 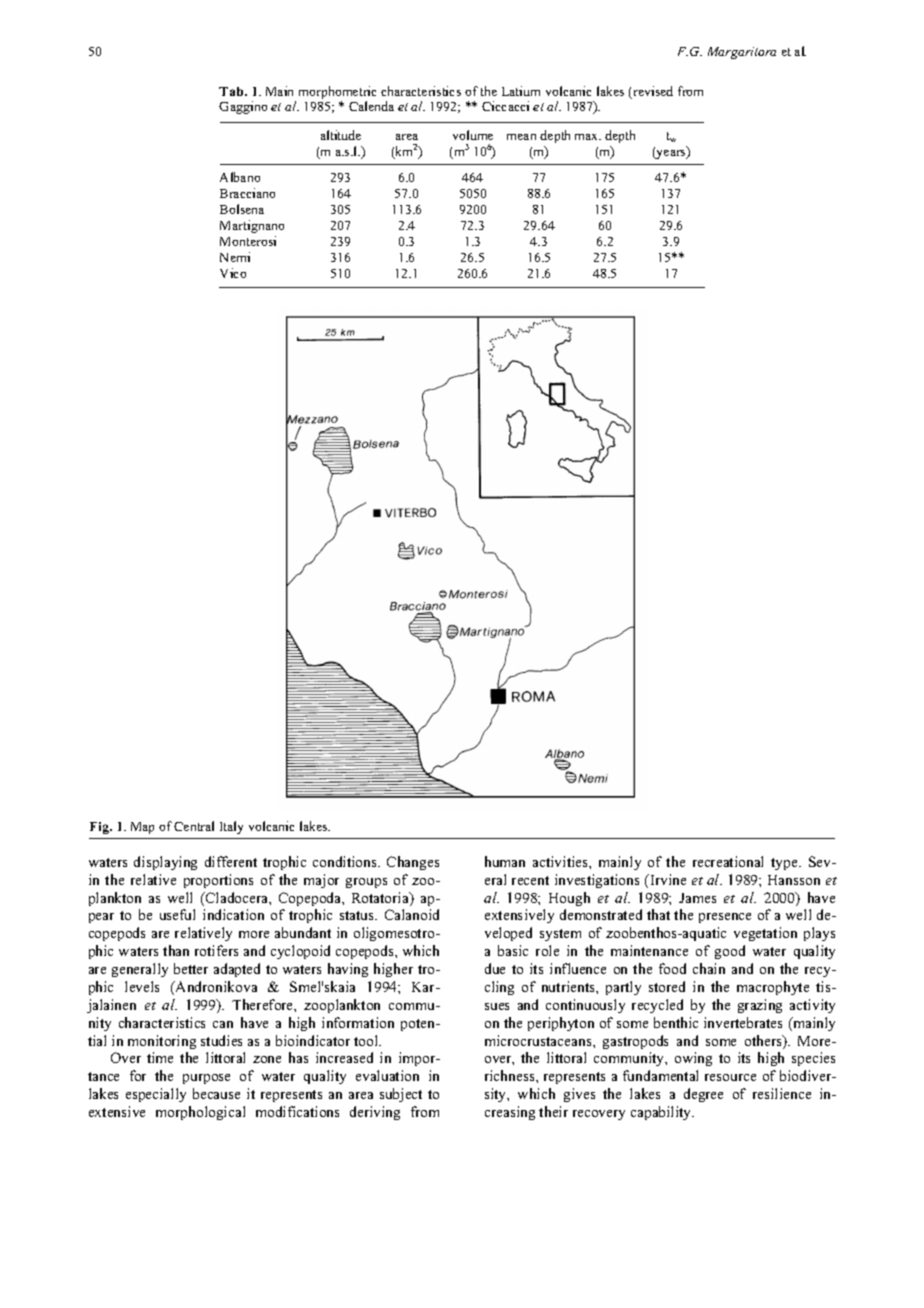 What do you see at coordinates (232, 91) in the image?
I see `Tab` at bounding box center [232, 91].
